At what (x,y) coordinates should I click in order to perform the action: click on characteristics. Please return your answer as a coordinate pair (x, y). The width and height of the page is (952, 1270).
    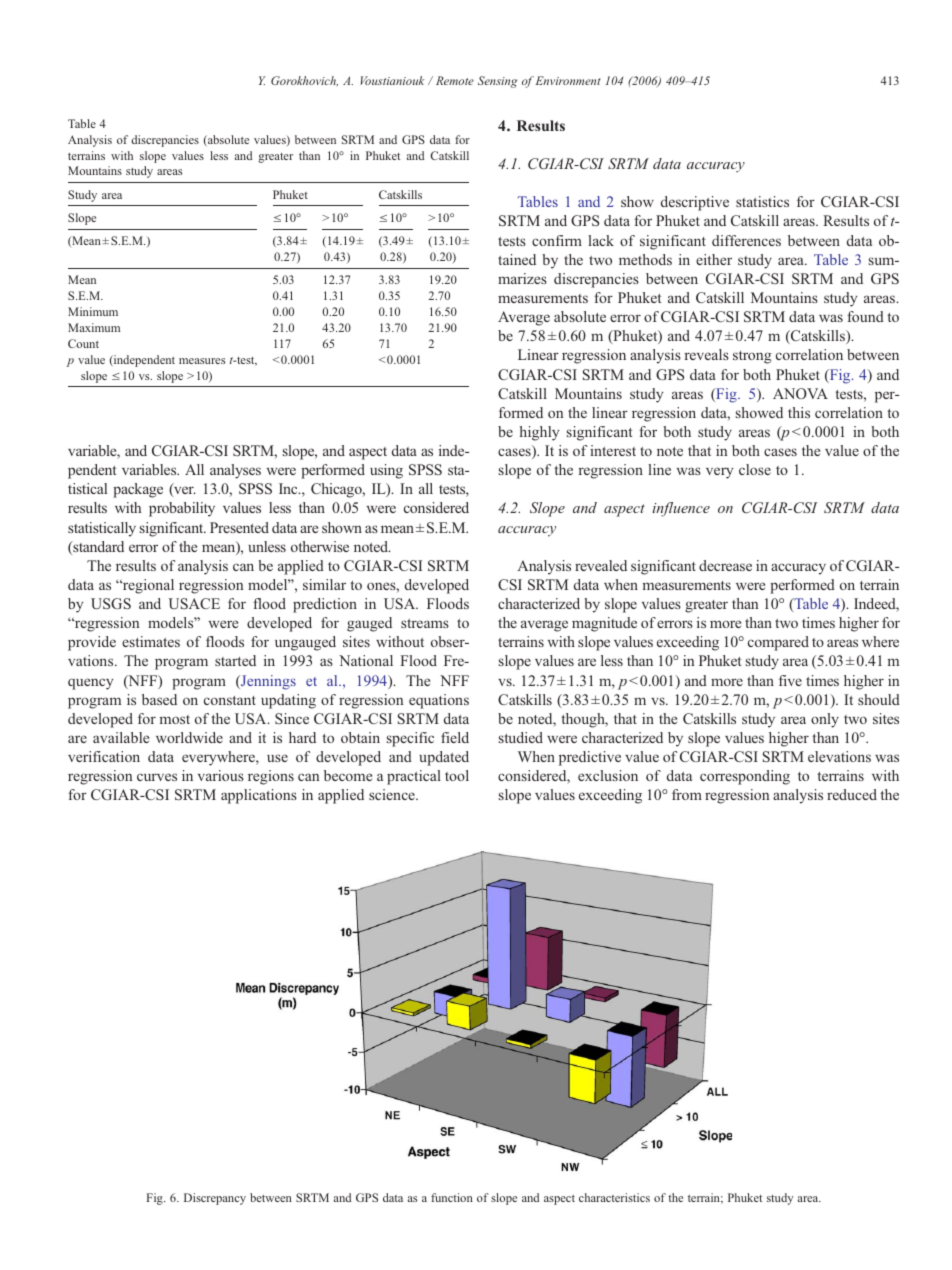
    Looking at the image, I should click on (614, 1197).
